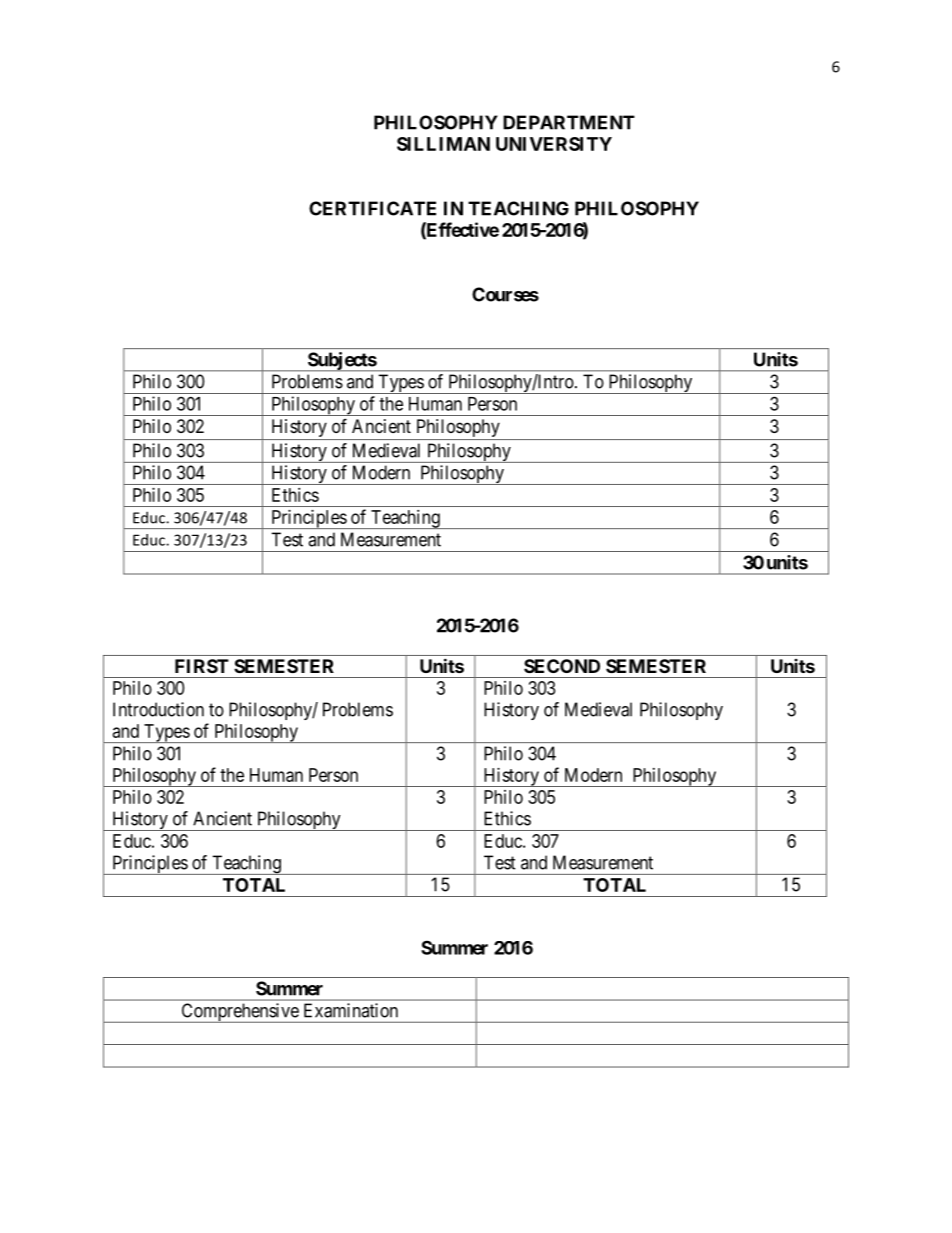  Describe the element at coordinates (372, 208) in the document. I see `CERTIFICATE` at that location.
